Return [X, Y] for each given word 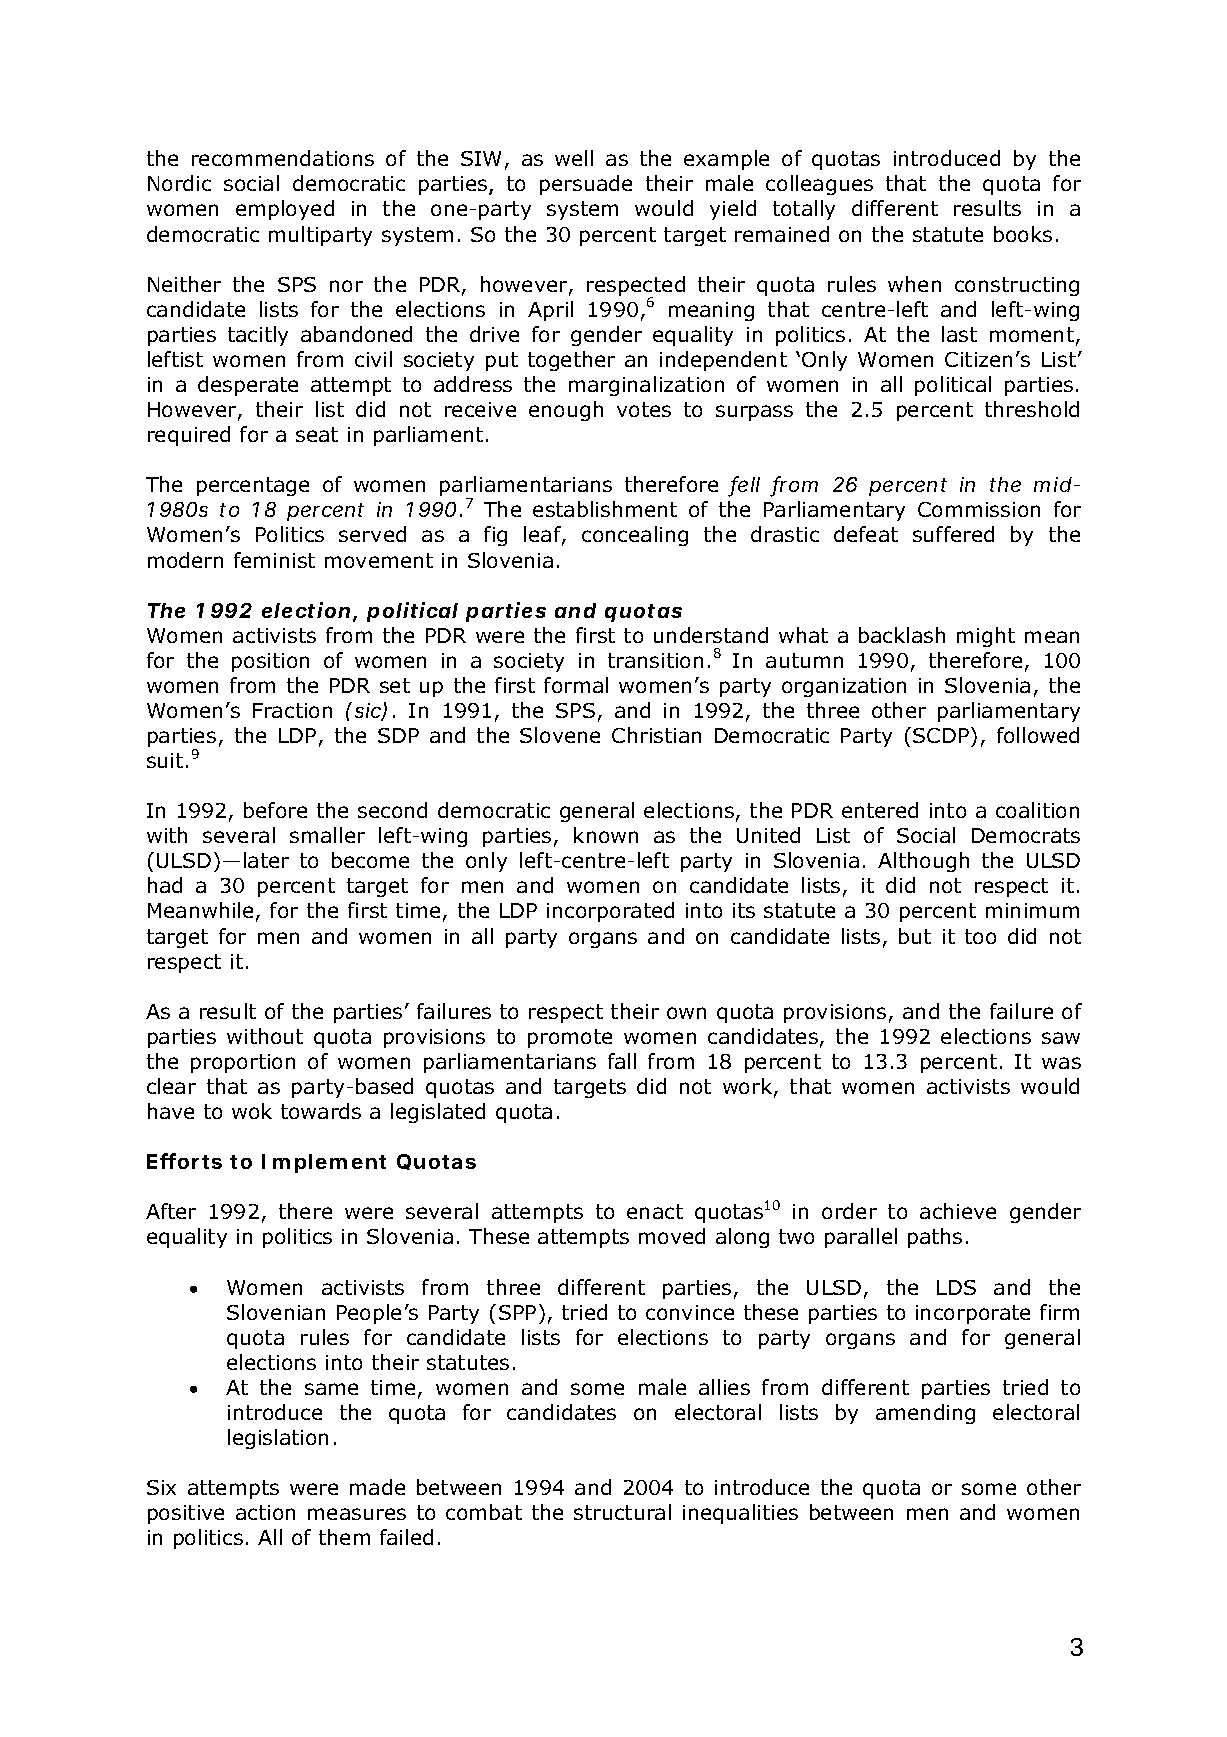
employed [285, 210]
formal [576, 685]
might [986, 637]
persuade [586, 185]
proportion [243, 1063]
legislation [278, 1439]
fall [622, 1061]
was [1061, 1063]
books [1023, 234]
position [270, 662]
